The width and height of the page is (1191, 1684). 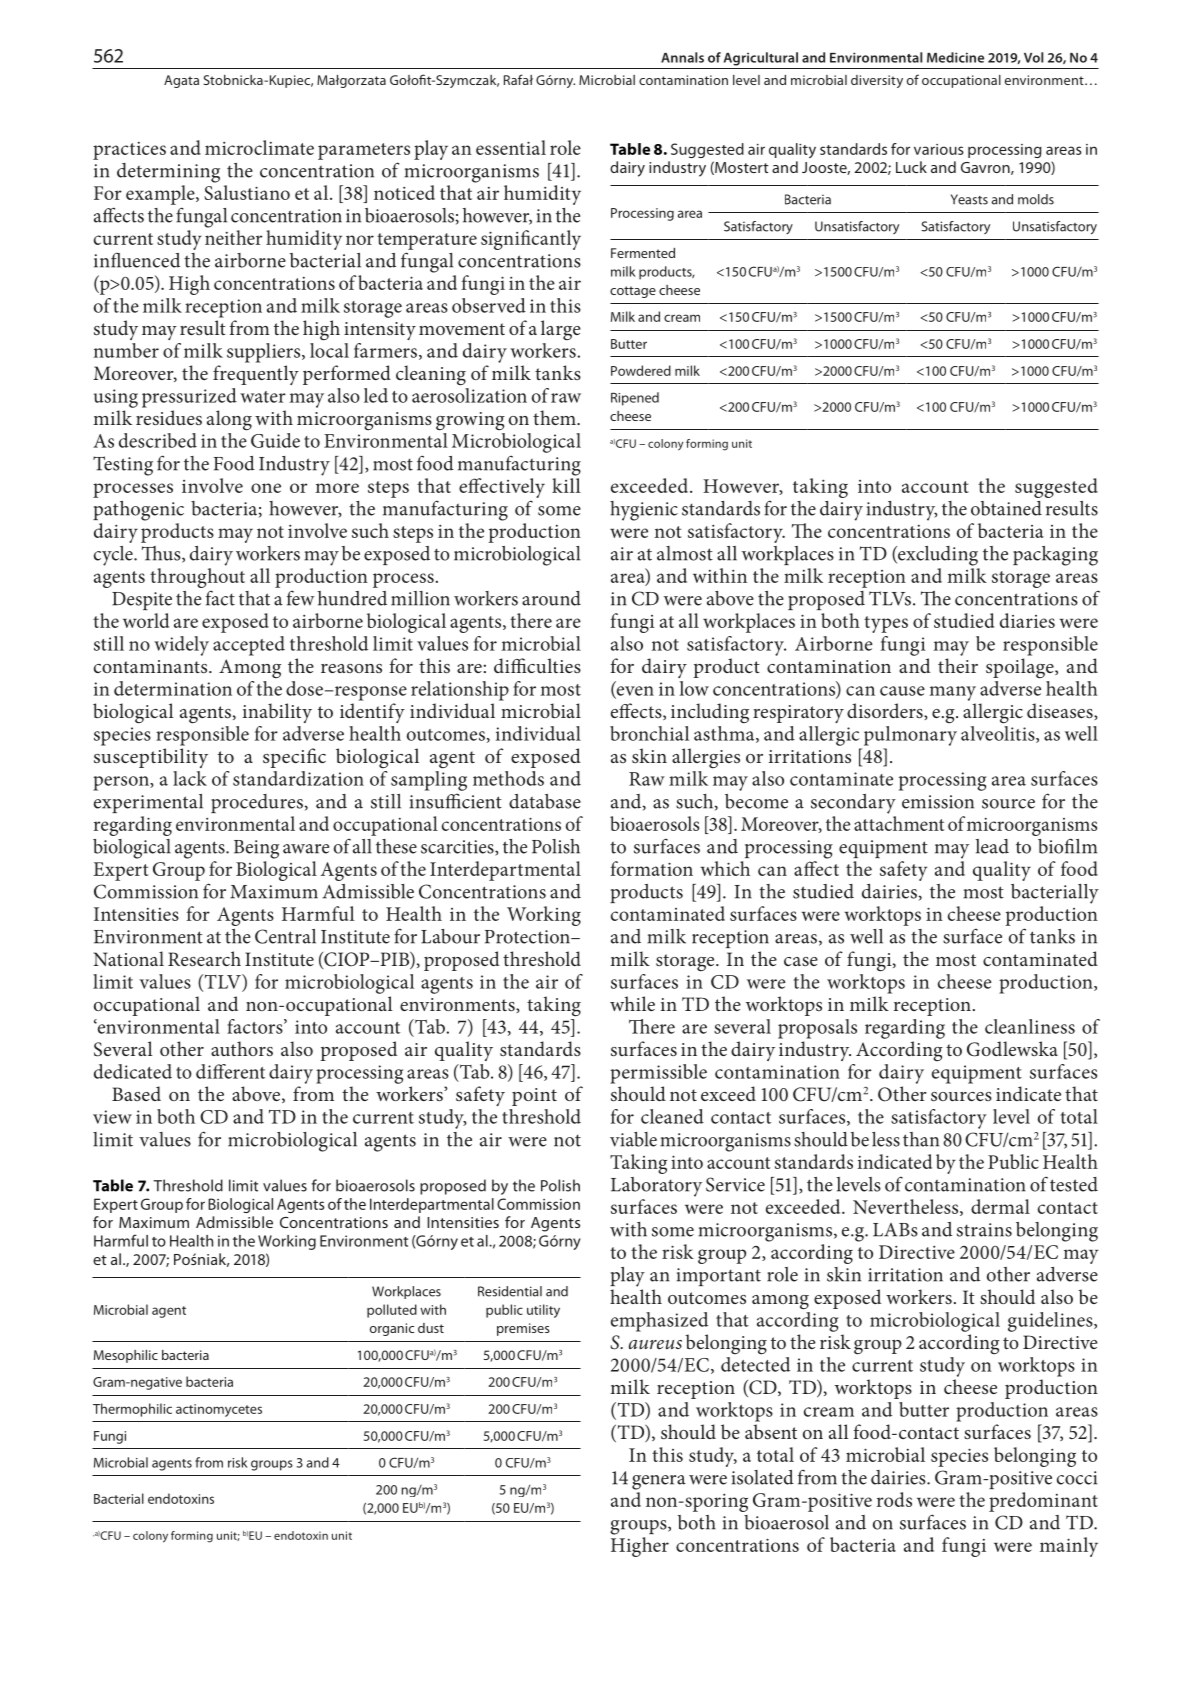 What do you see at coordinates (511, 147) in the page?
I see `essential` at bounding box center [511, 147].
